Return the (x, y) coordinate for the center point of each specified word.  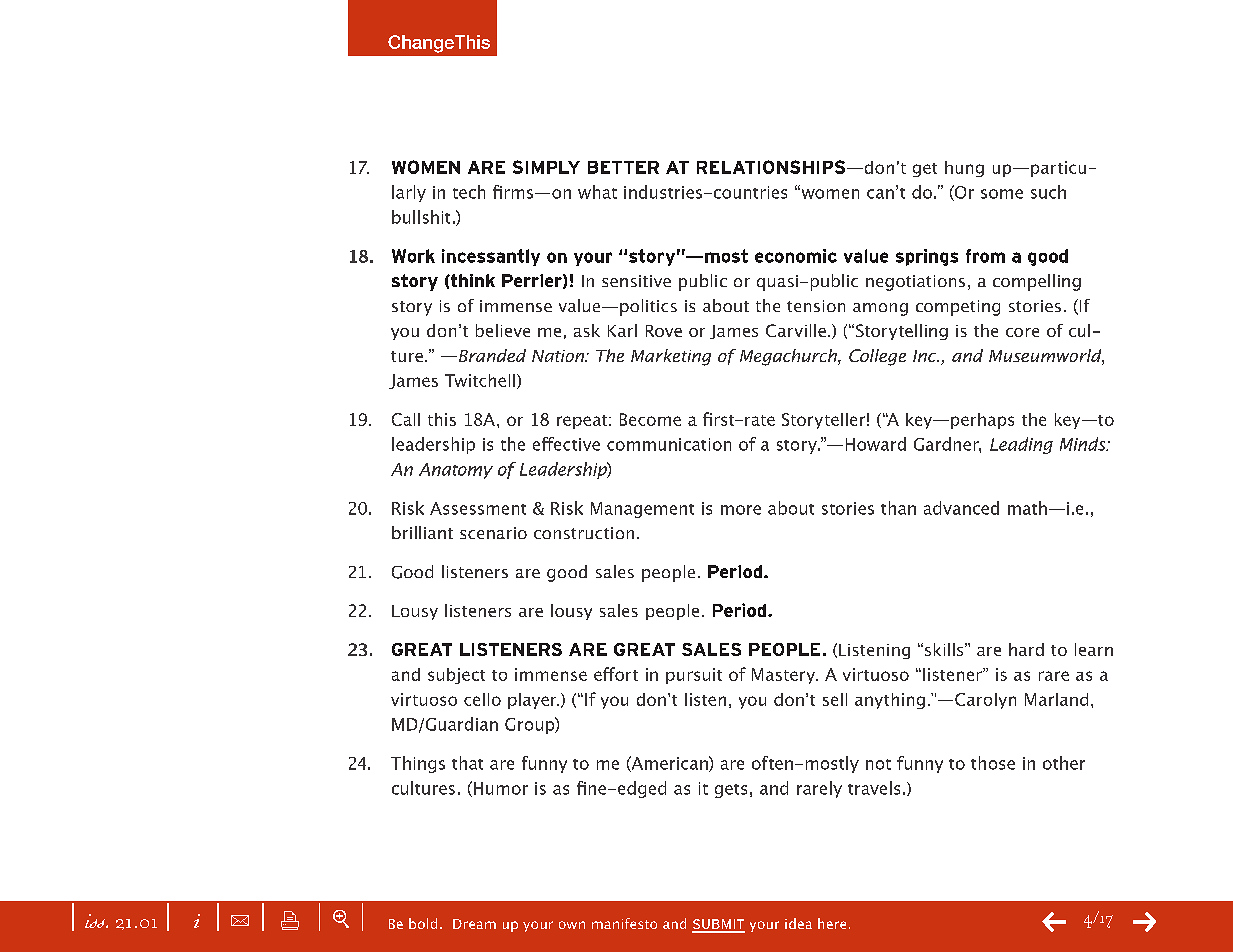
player (533, 701)
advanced (961, 508)
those (993, 763)
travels (874, 788)
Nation (559, 356)
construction (584, 533)
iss (96, 921)
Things (418, 764)
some (1002, 194)
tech (469, 192)
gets (731, 791)
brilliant (422, 532)
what (597, 192)
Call (406, 419)
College (877, 357)
